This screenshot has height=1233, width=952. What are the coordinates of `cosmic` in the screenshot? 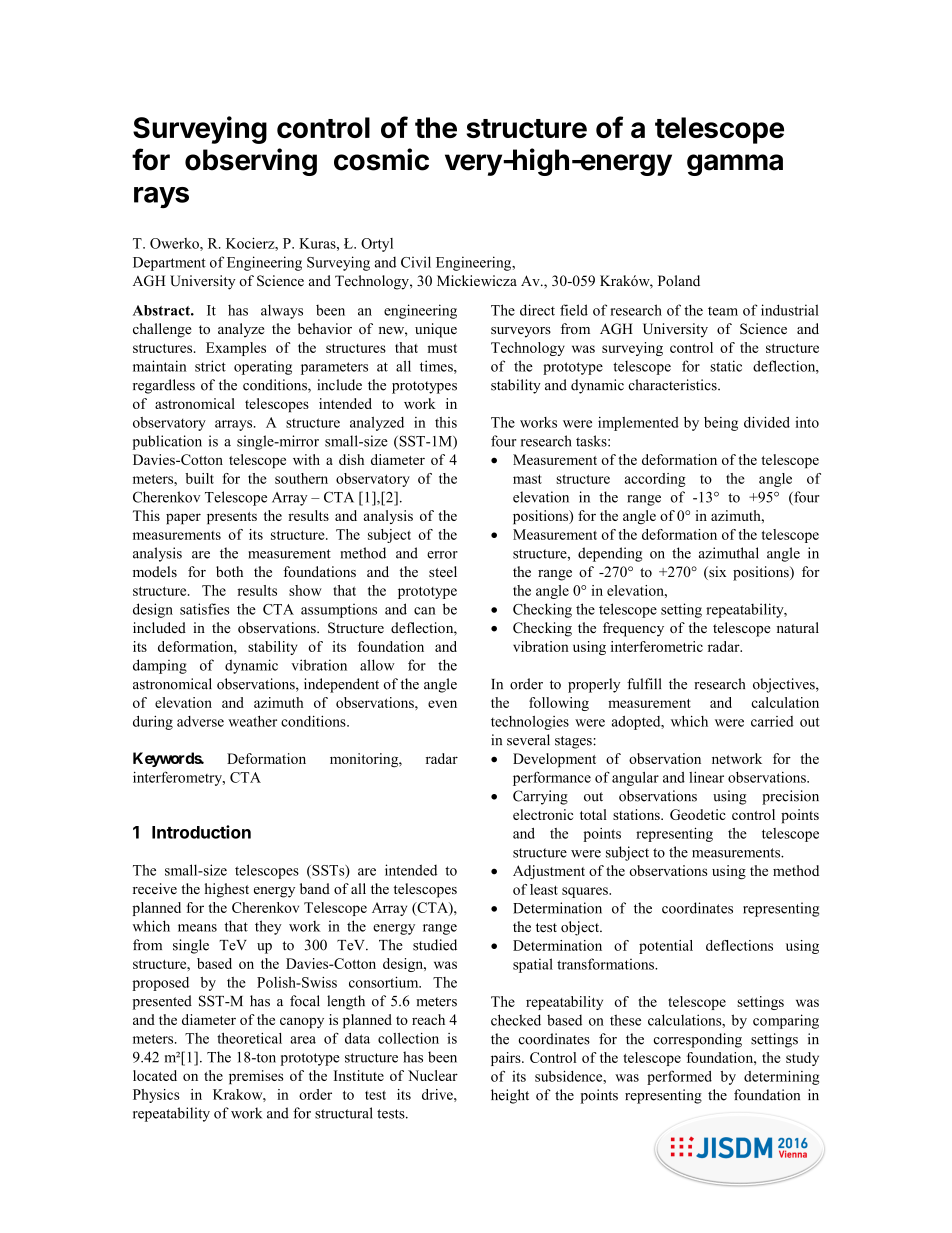 It's located at (381, 159).
